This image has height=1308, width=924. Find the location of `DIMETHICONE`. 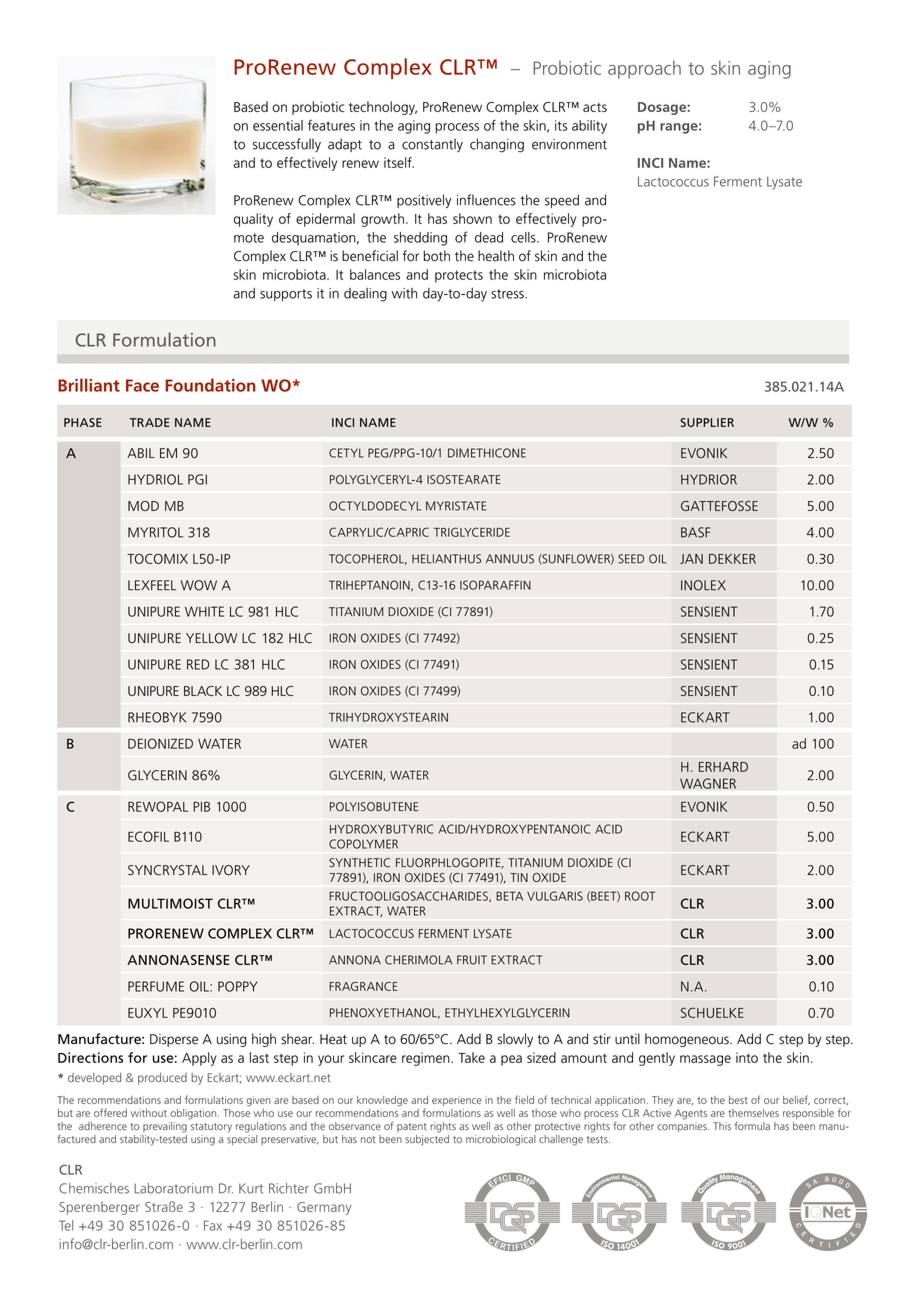

DIMETHICONE is located at coordinates (487, 453).
